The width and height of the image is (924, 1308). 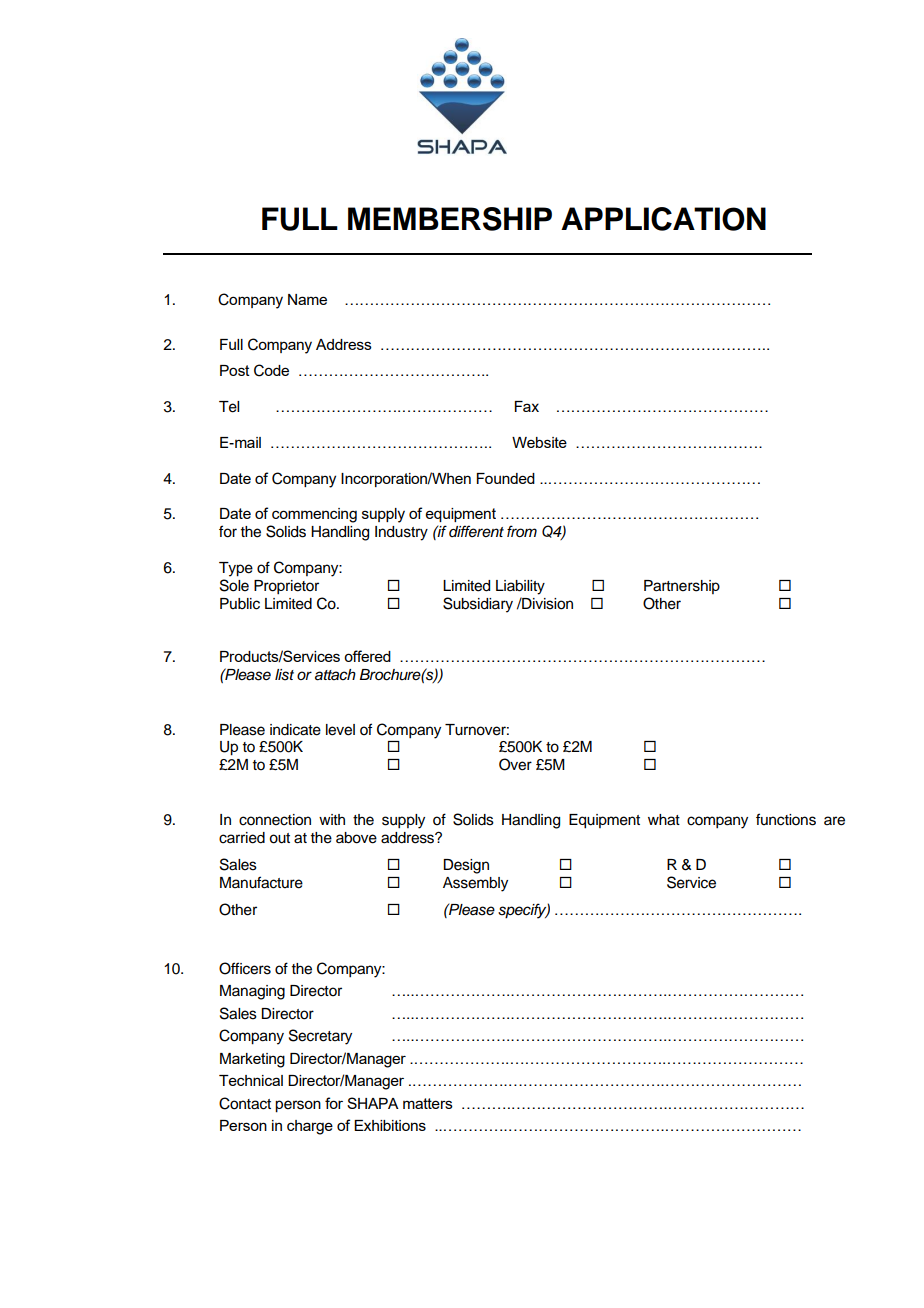 I want to click on Fax, so click(x=527, y=406).
